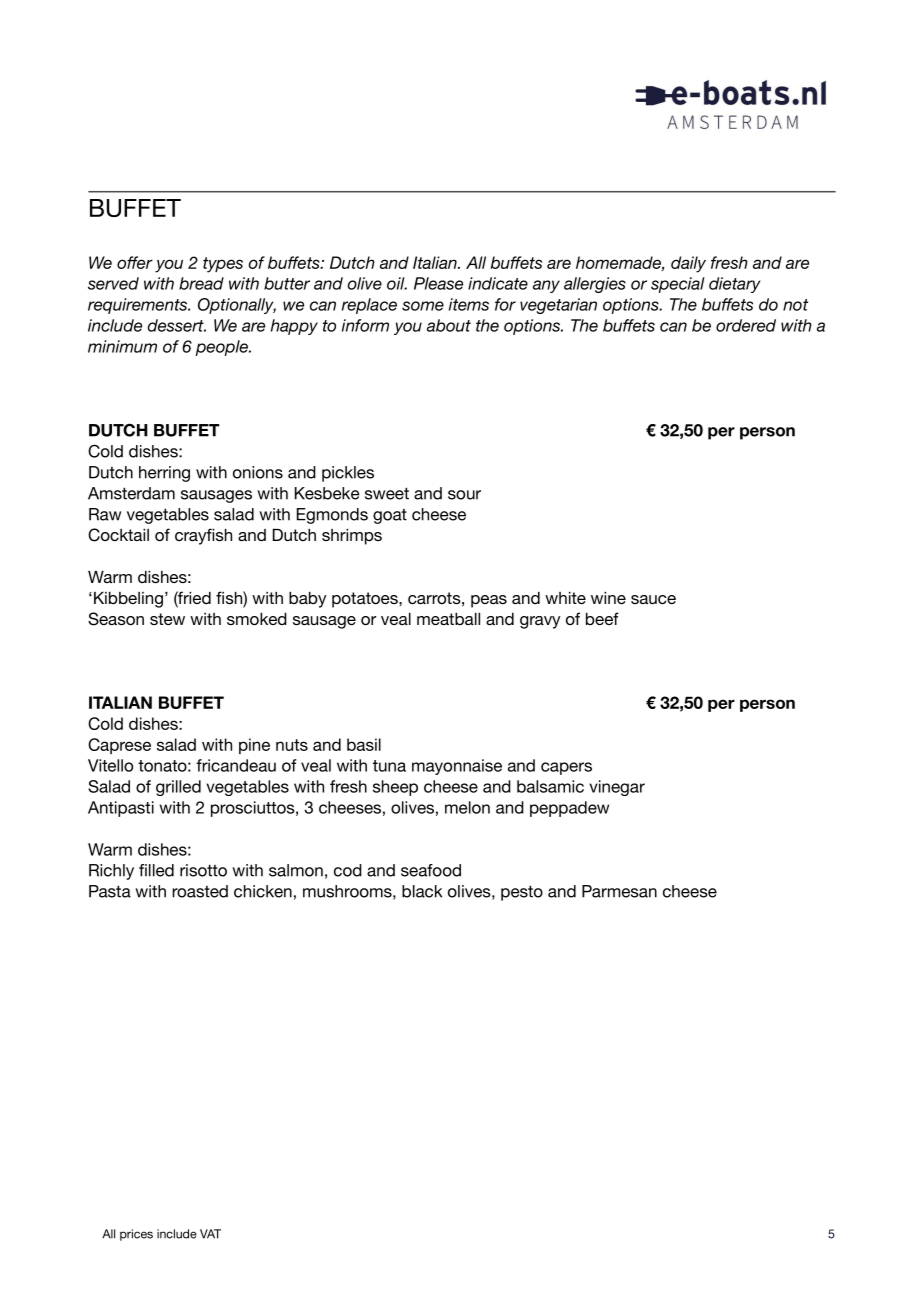 The image size is (924, 1307). I want to click on roasted, so click(200, 891).
